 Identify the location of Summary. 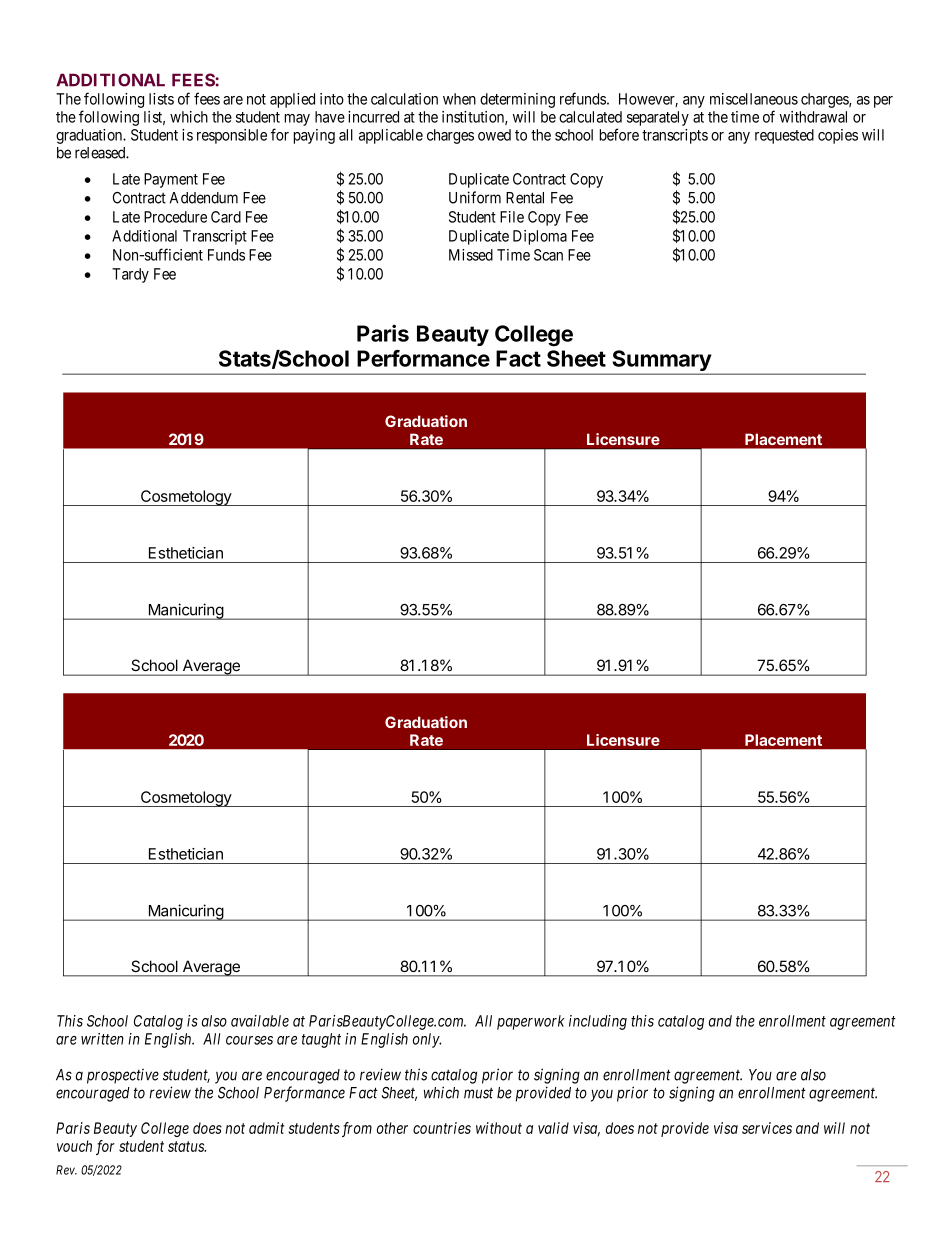
(661, 362).
